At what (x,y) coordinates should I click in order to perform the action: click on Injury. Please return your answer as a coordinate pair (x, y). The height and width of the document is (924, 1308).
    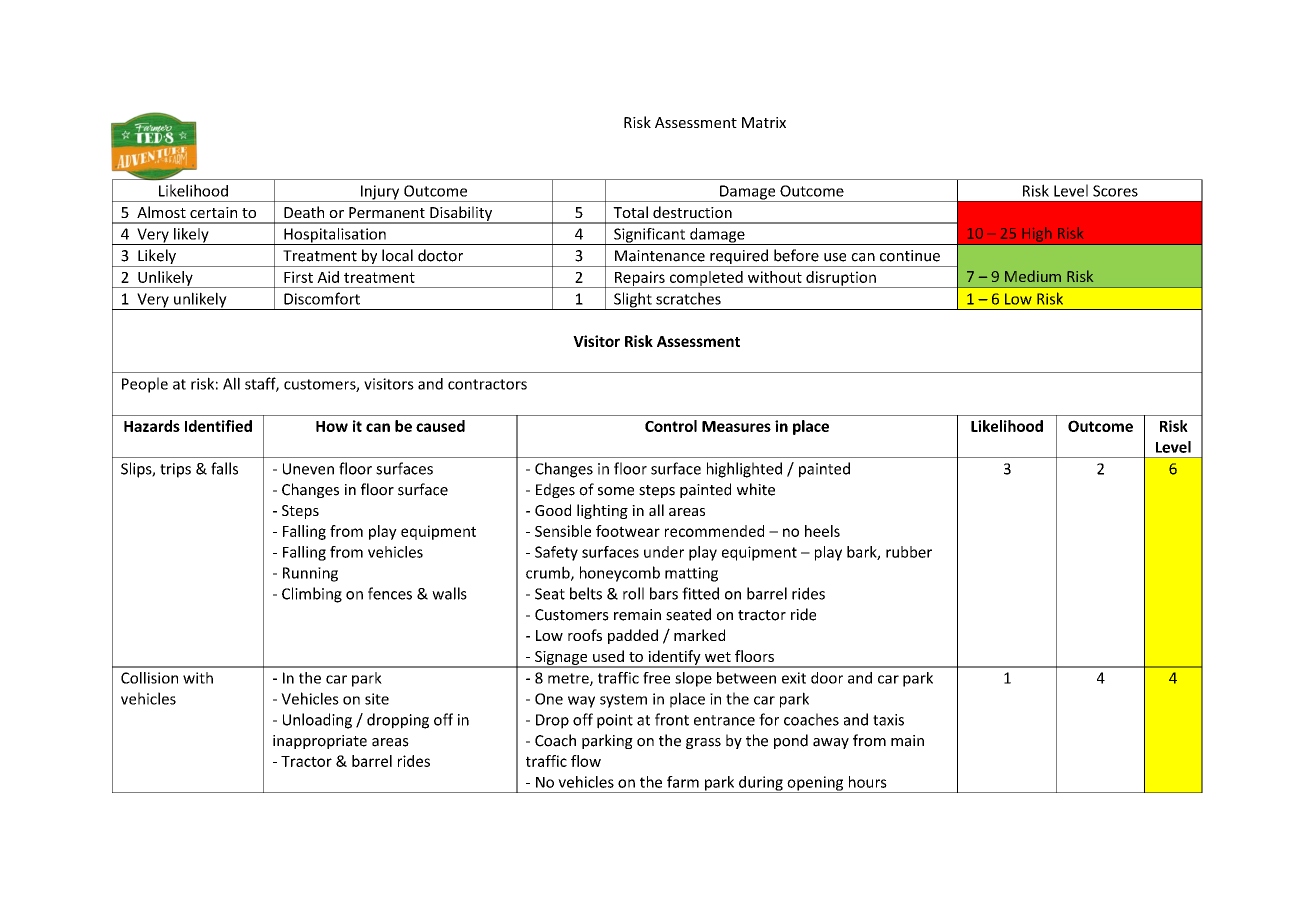
    Looking at the image, I should click on (380, 193).
